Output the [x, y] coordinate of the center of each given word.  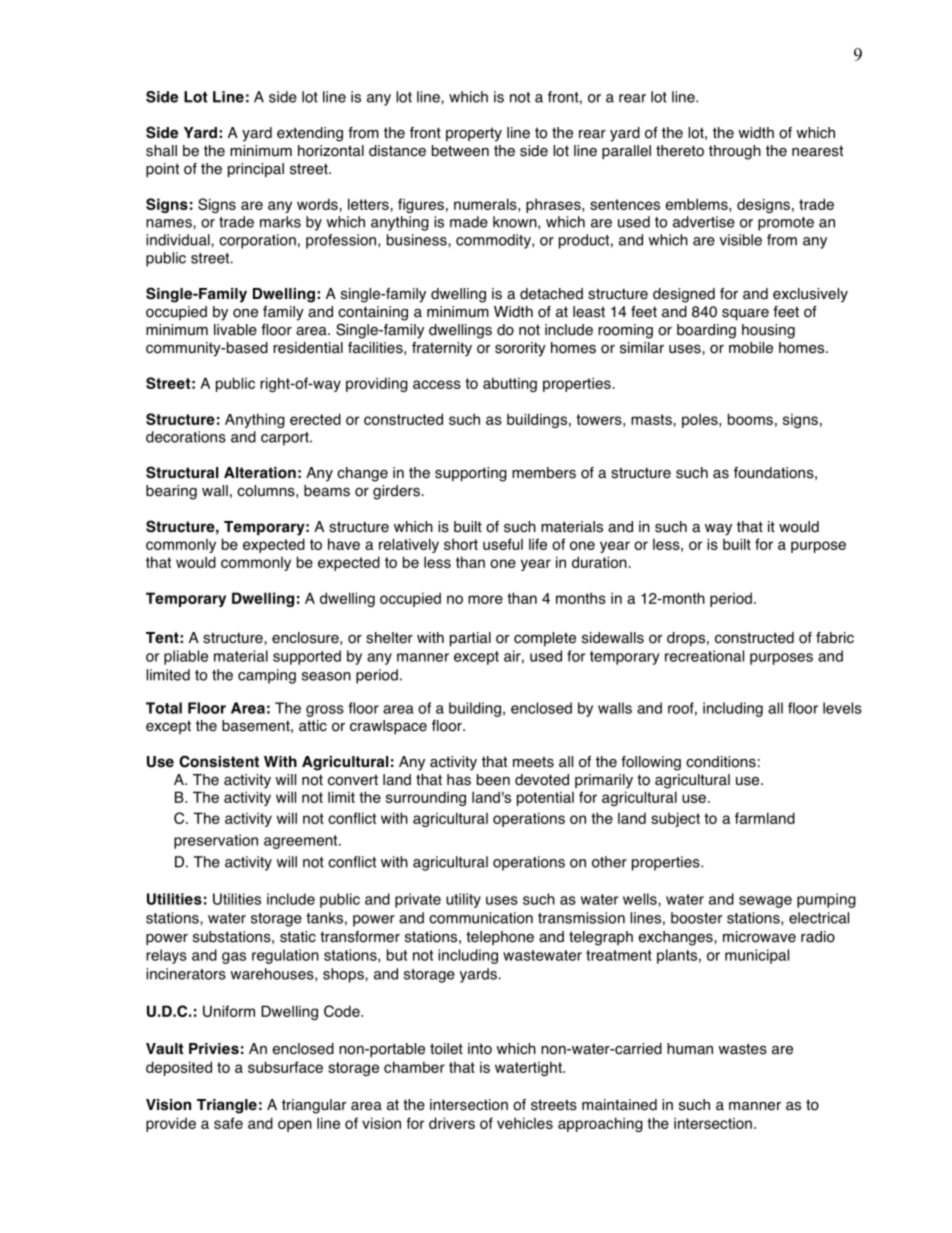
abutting [510, 384]
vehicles [525, 1123]
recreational [704, 656]
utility [463, 900]
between [460, 151]
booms [750, 419]
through [735, 152]
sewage [765, 902]
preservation [216, 841]
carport [286, 439]
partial [470, 639]
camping [267, 676]
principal [256, 170]
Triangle [227, 1106]
